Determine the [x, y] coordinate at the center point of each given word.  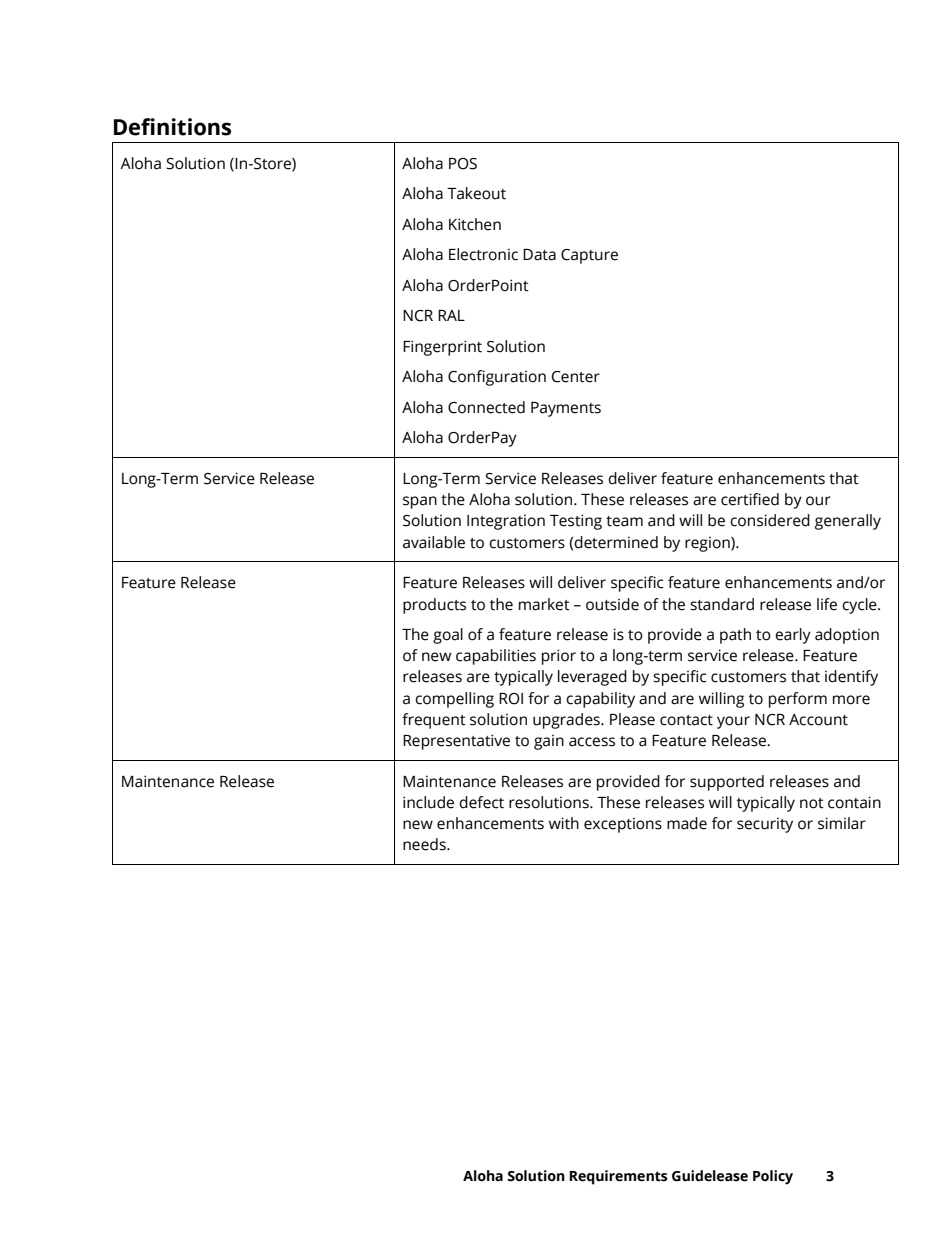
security [765, 825]
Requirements [618, 1177]
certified [750, 499]
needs [425, 844]
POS [463, 164]
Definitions [172, 127]
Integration [506, 522]
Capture [589, 256]
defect [481, 802]
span [420, 502]
